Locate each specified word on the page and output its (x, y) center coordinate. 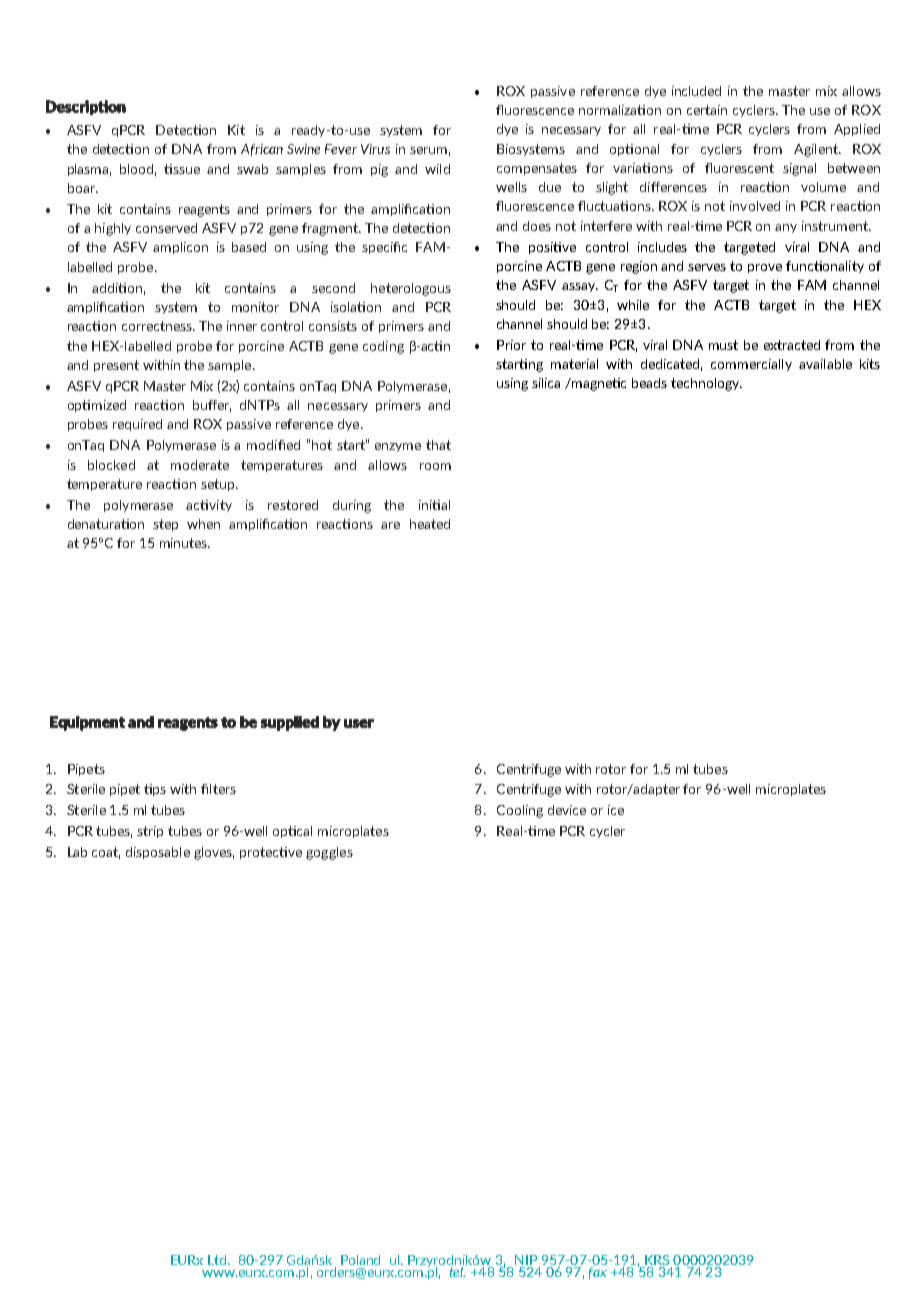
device (567, 810)
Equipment (87, 723)
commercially (751, 365)
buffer (212, 406)
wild (437, 169)
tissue (182, 169)
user (359, 723)
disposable (158, 853)
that (438, 445)
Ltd (218, 1260)
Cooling (520, 811)
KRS (657, 1260)
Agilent (817, 150)
